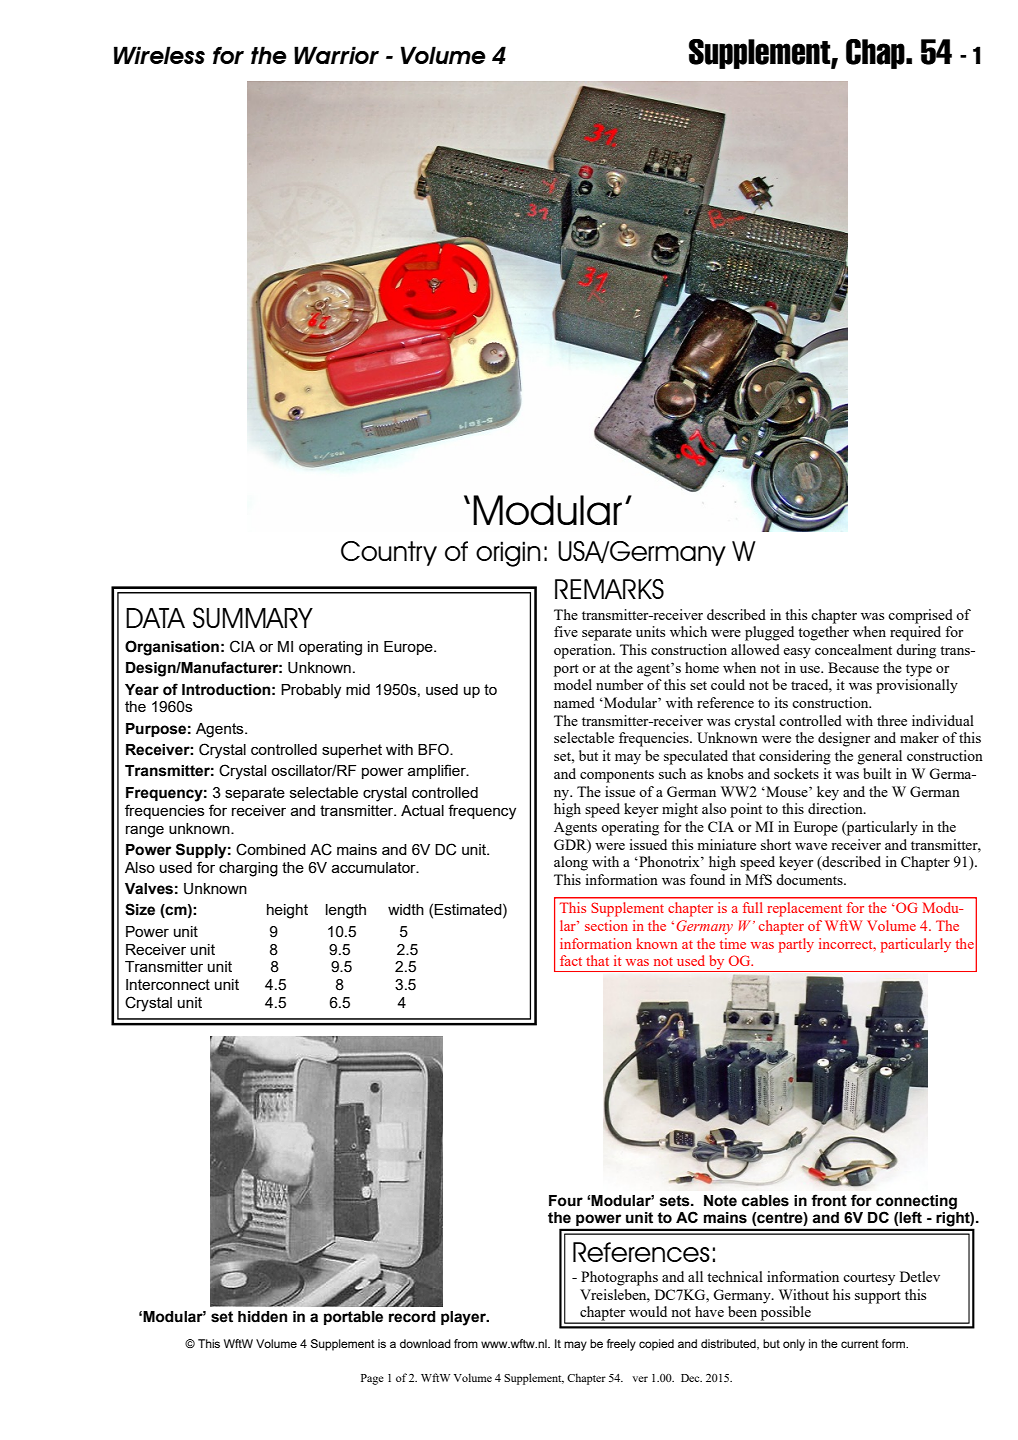 Image resolution: width=1018 pixels, height=1440 pixels. I want to click on current, so click(860, 1344).
